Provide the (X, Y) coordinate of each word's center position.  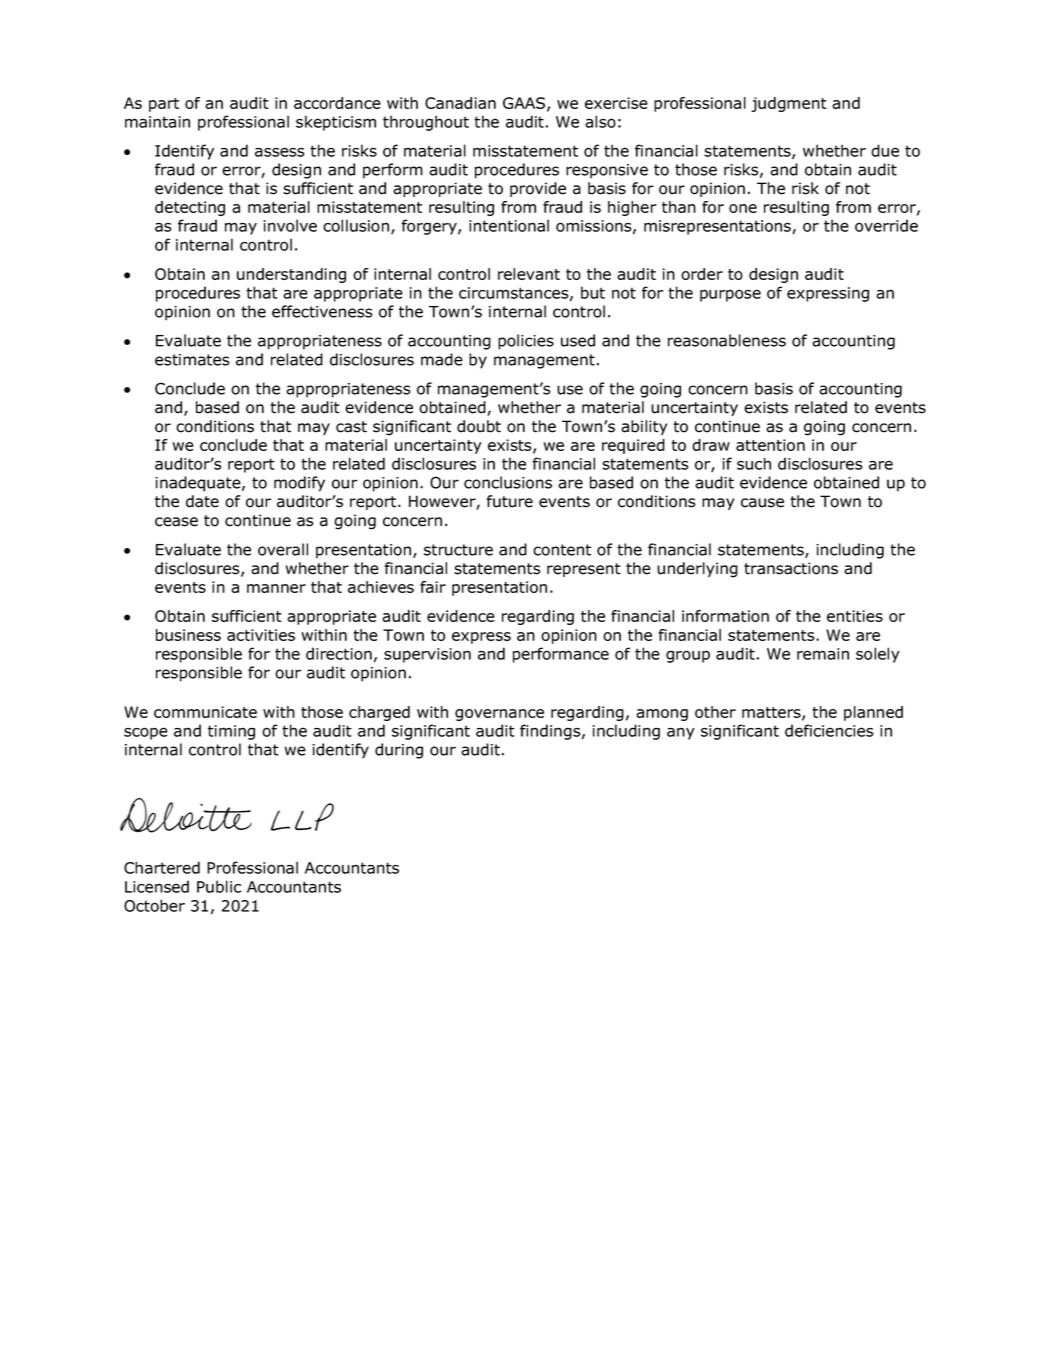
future (509, 501)
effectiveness (322, 311)
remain (823, 654)
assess (279, 152)
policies (526, 342)
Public (219, 886)
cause (762, 503)
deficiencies (829, 730)
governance (499, 715)
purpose (730, 295)
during (399, 751)
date (202, 501)
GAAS (525, 104)
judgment (789, 104)
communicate (205, 712)
